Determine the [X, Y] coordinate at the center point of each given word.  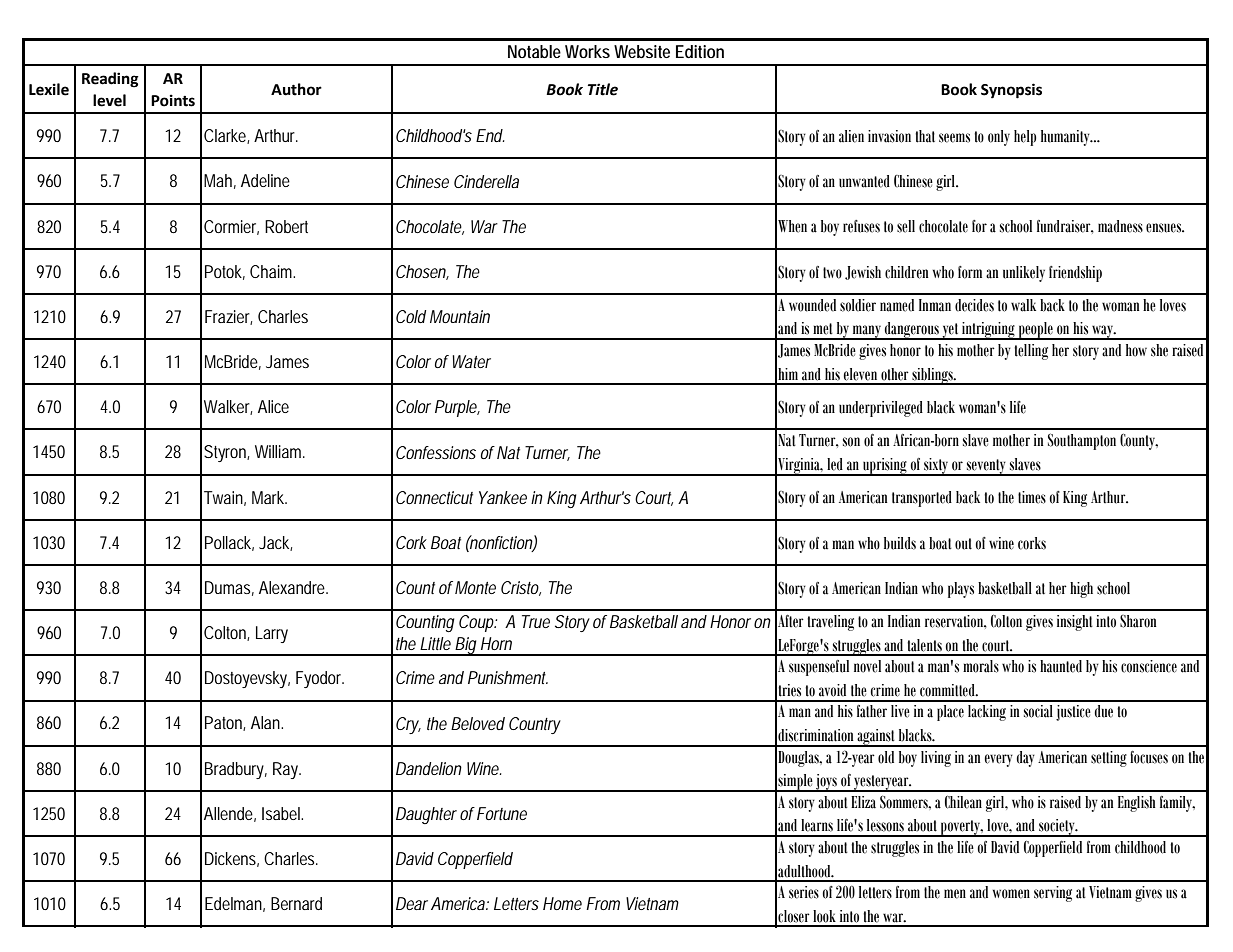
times [1032, 497]
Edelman [235, 904]
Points [173, 100]
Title [603, 89]
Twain [225, 498]
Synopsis [1011, 91]
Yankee [503, 497]
